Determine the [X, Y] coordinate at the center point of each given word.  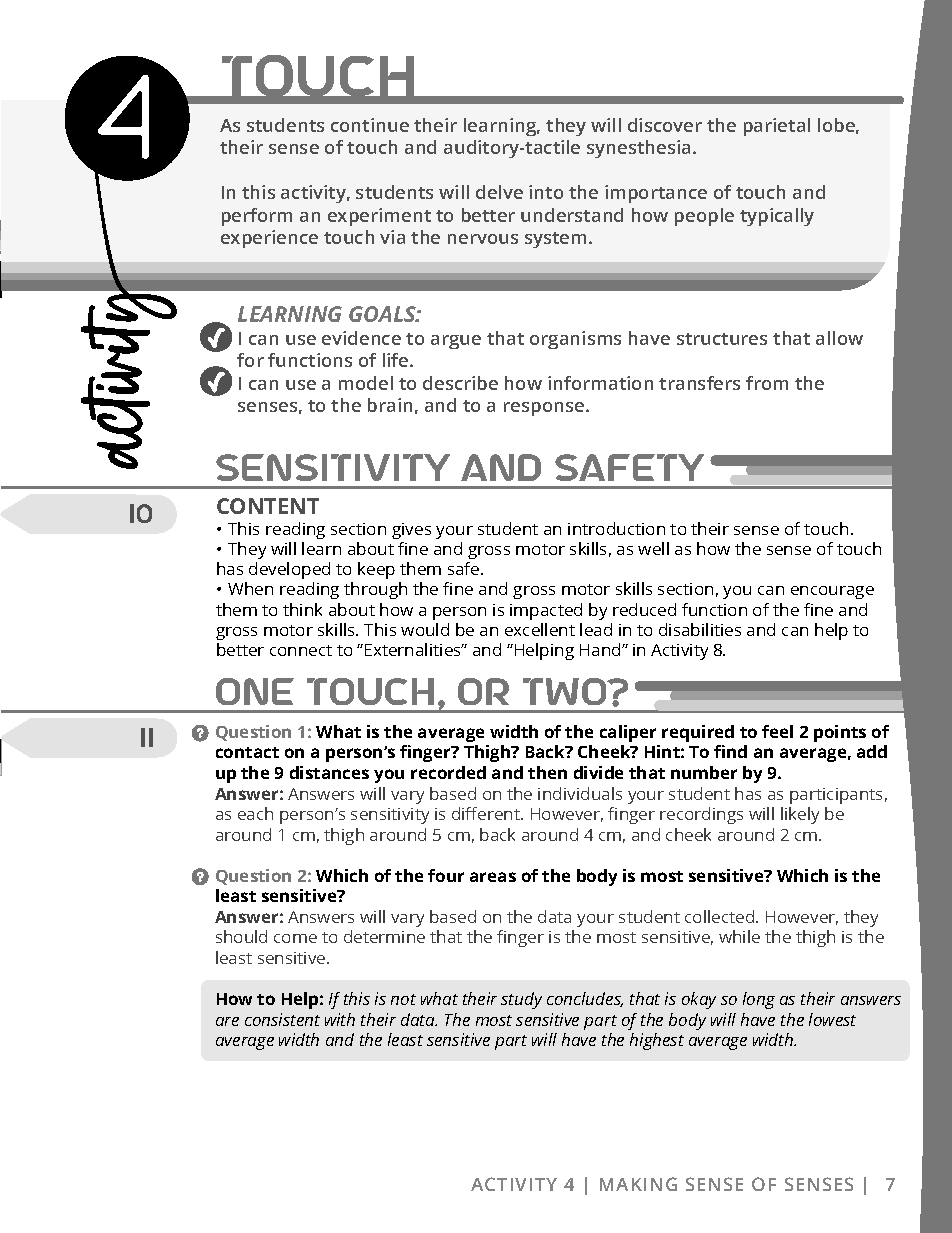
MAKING [638, 1184]
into [546, 192]
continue [370, 125]
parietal [777, 127]
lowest [832, 1019]
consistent [282, 1019]
